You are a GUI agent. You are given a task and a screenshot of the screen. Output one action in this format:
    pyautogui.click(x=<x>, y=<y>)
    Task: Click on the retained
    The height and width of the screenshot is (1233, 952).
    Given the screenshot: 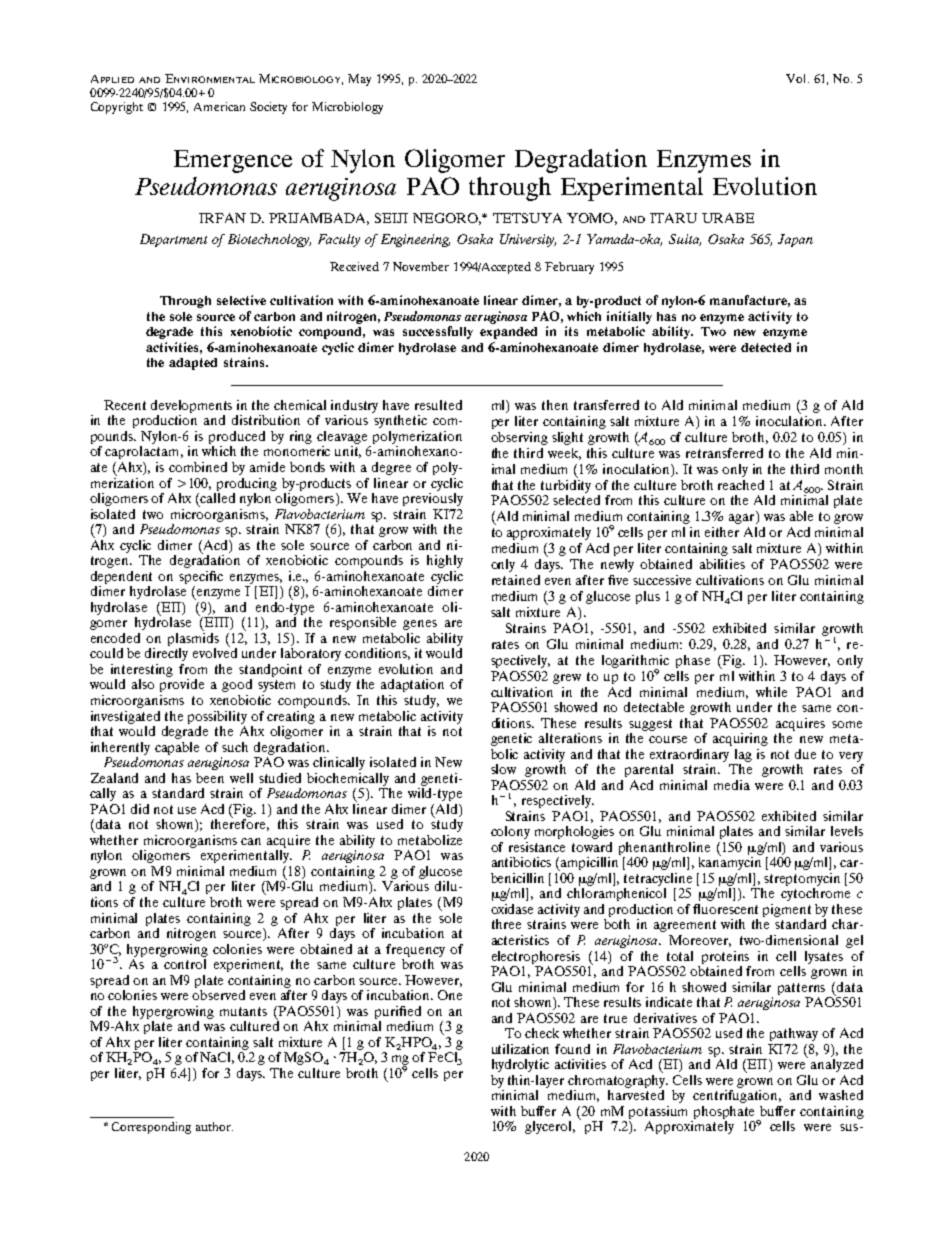 What is the action you would take?
    pyautogui.click(x=516, y=580)
